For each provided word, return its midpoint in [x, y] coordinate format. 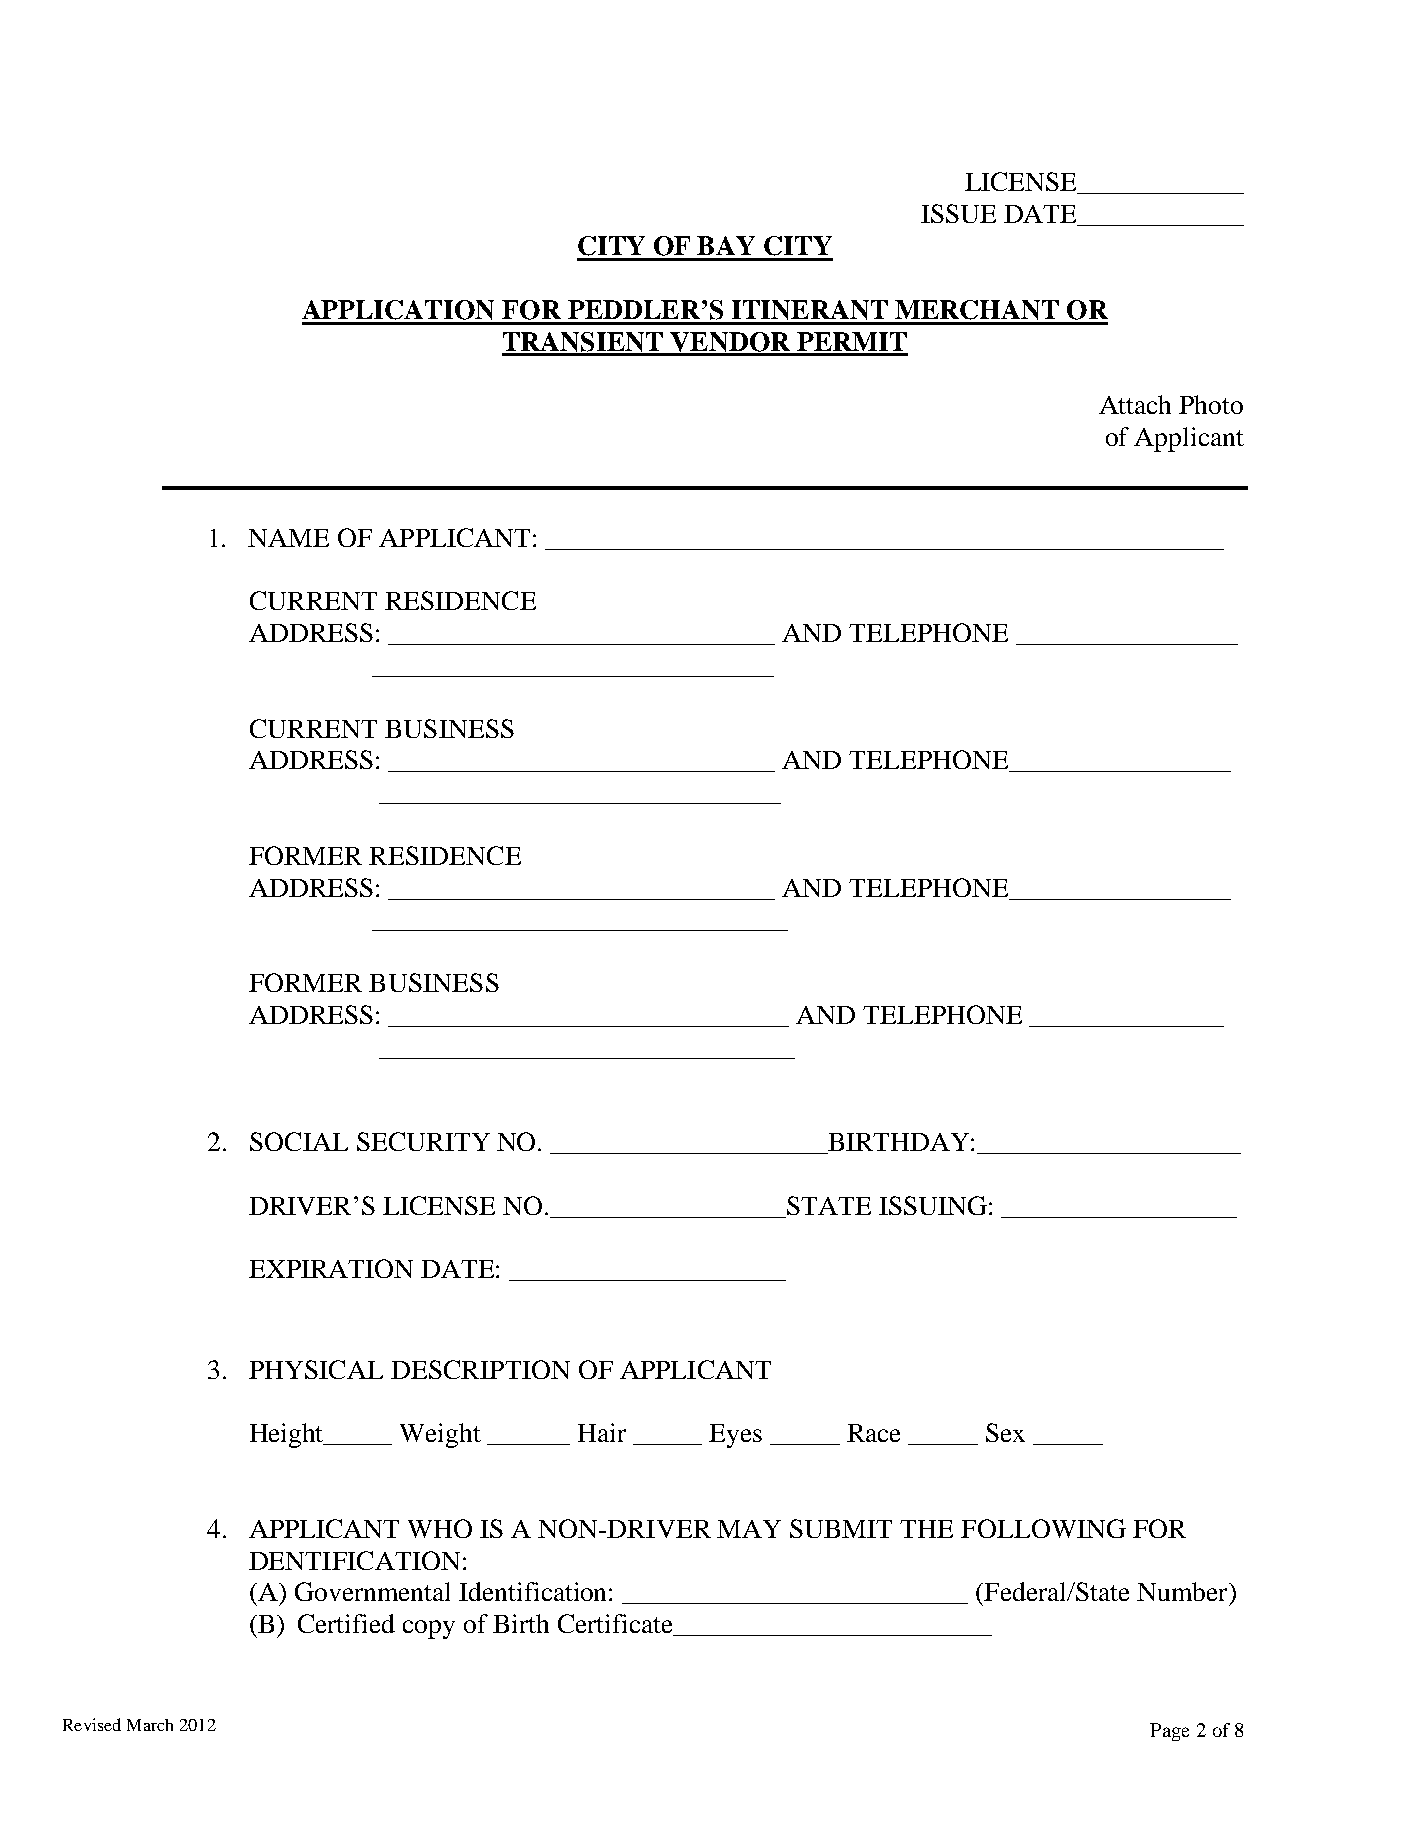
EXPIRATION [331, 1268]
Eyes [735, 1436]
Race [873, 1433]
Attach [1135, 404]
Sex [1005, 1432]
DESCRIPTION [480, 1369]
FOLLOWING [1043, 1528]
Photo [1211, 404]
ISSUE [958, 213]
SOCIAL [299, 1141]
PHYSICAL [316, 1369]
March [150, 1725]
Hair [602, 1432]
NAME [288, 538]
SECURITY [423, 1141]
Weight [440, 1435]
